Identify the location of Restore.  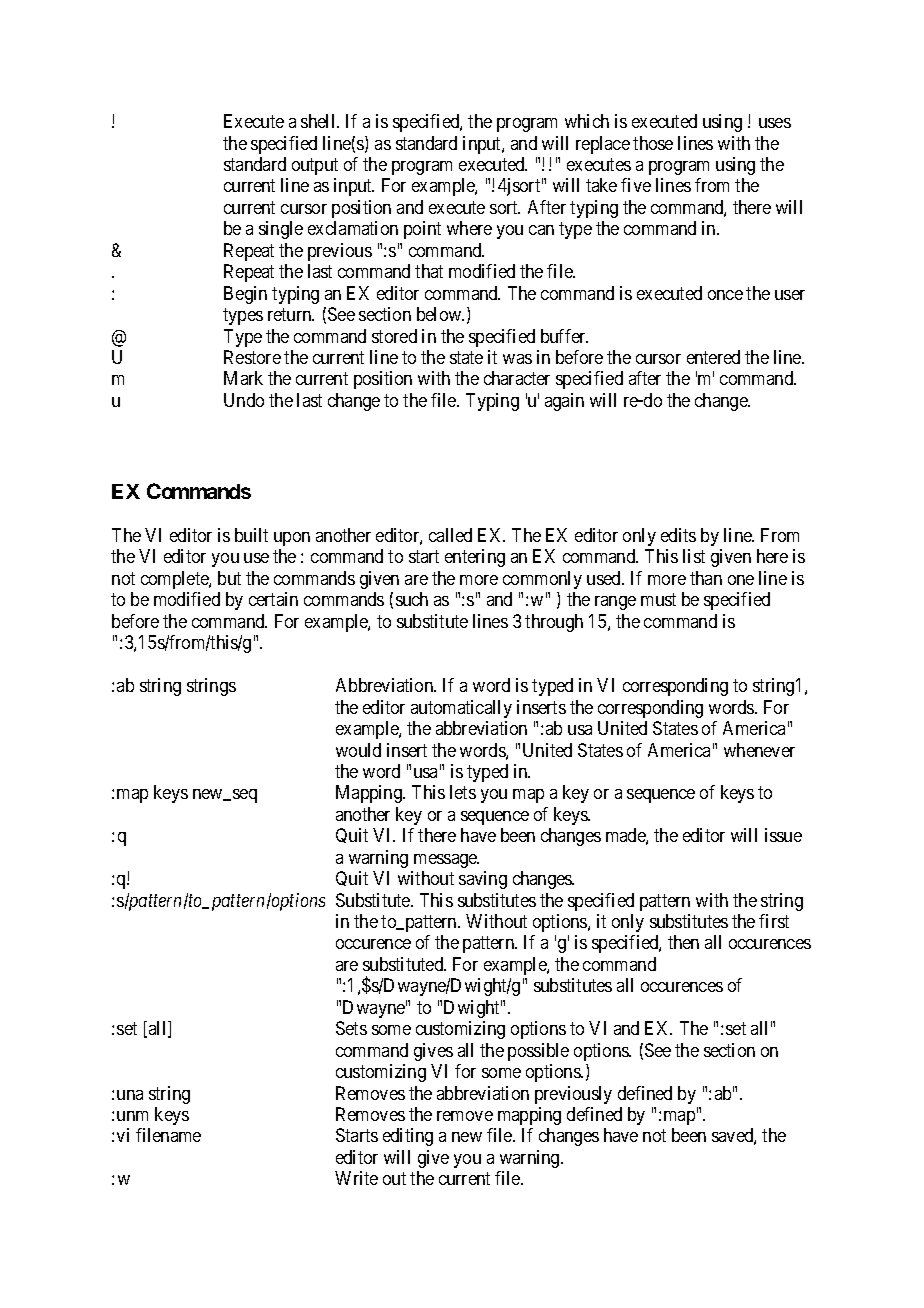
(252, 357).
